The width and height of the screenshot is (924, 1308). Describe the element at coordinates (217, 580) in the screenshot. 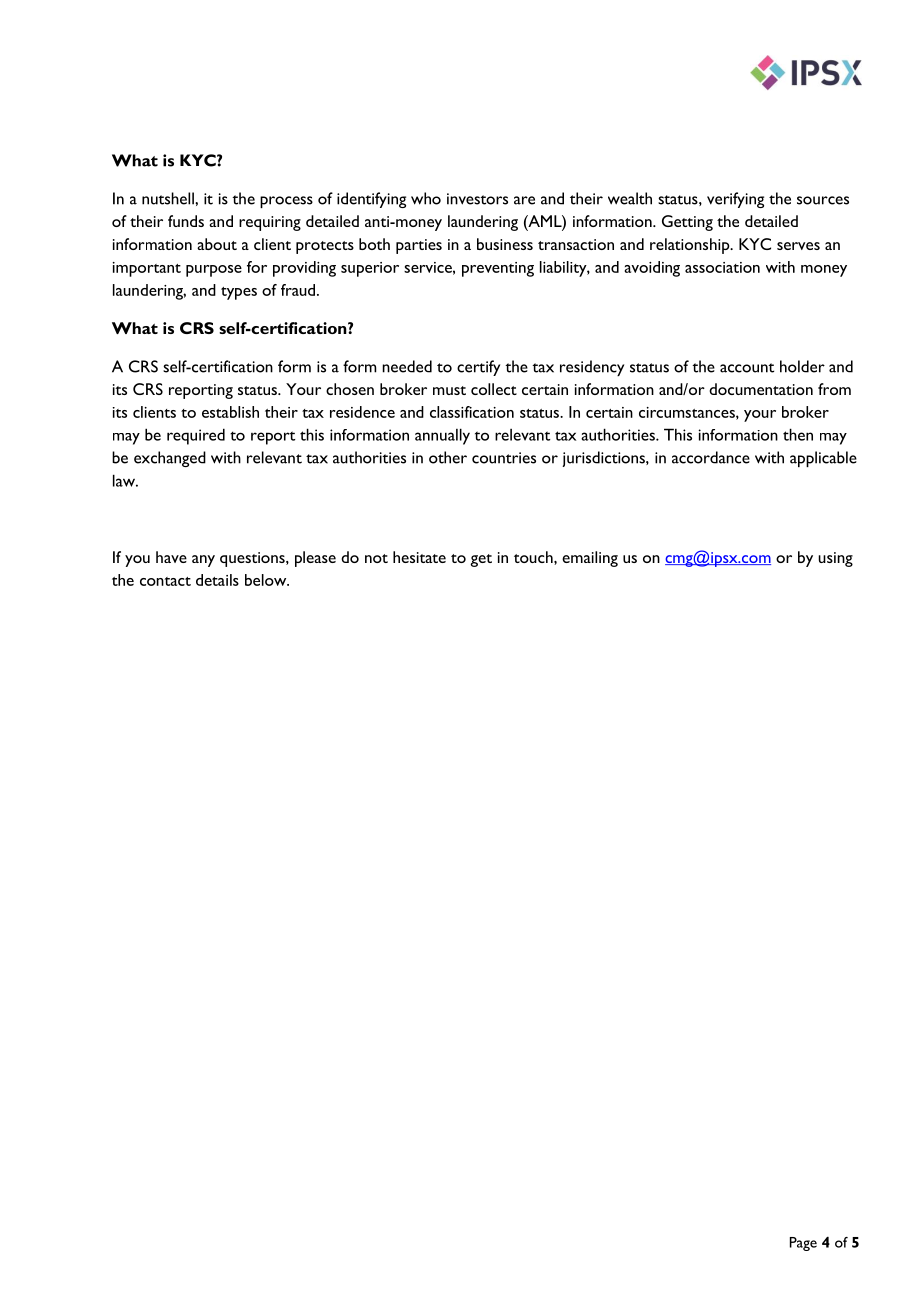

I see `details` at that location.
